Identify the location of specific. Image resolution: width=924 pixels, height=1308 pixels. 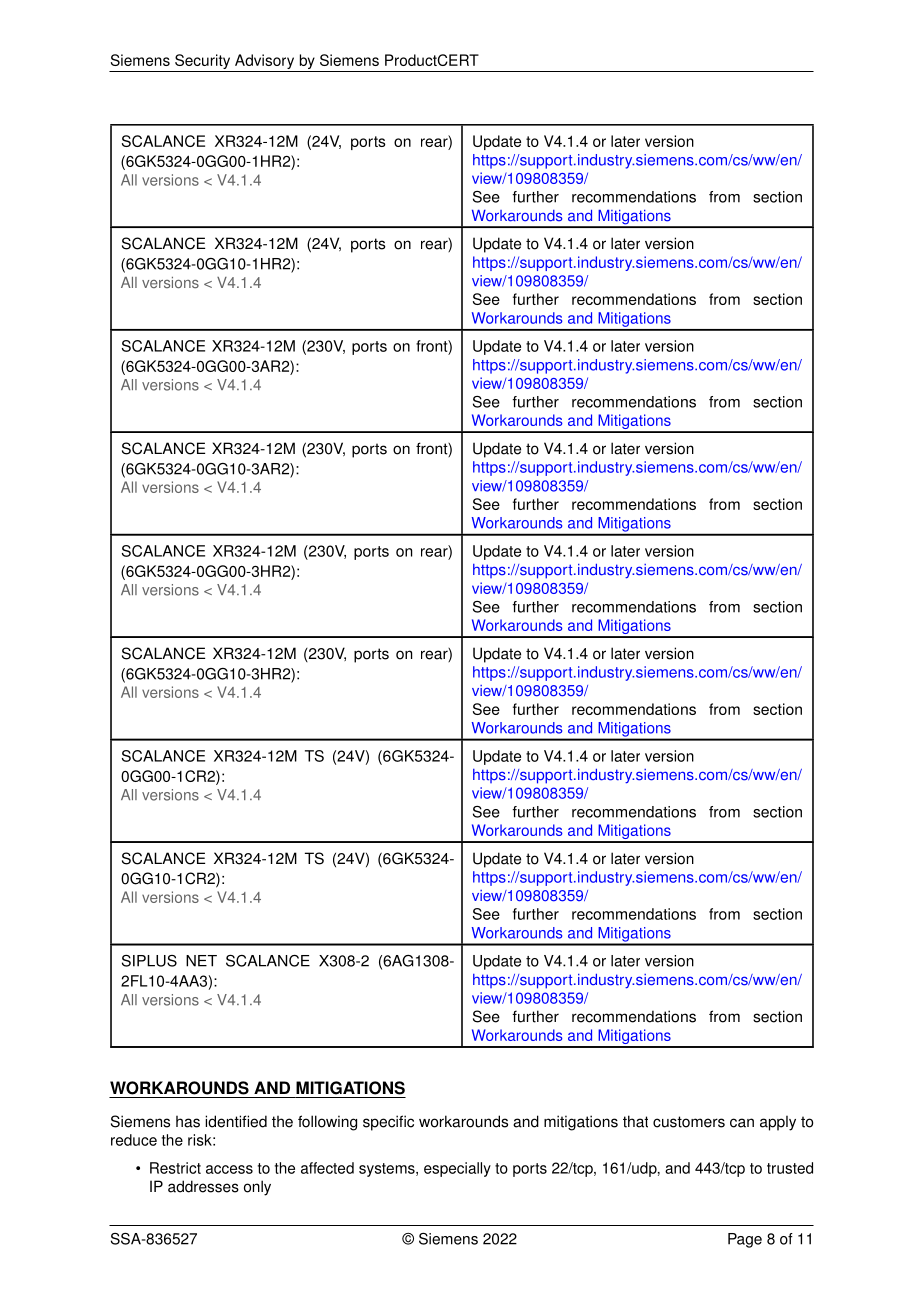
(388, 1123).
